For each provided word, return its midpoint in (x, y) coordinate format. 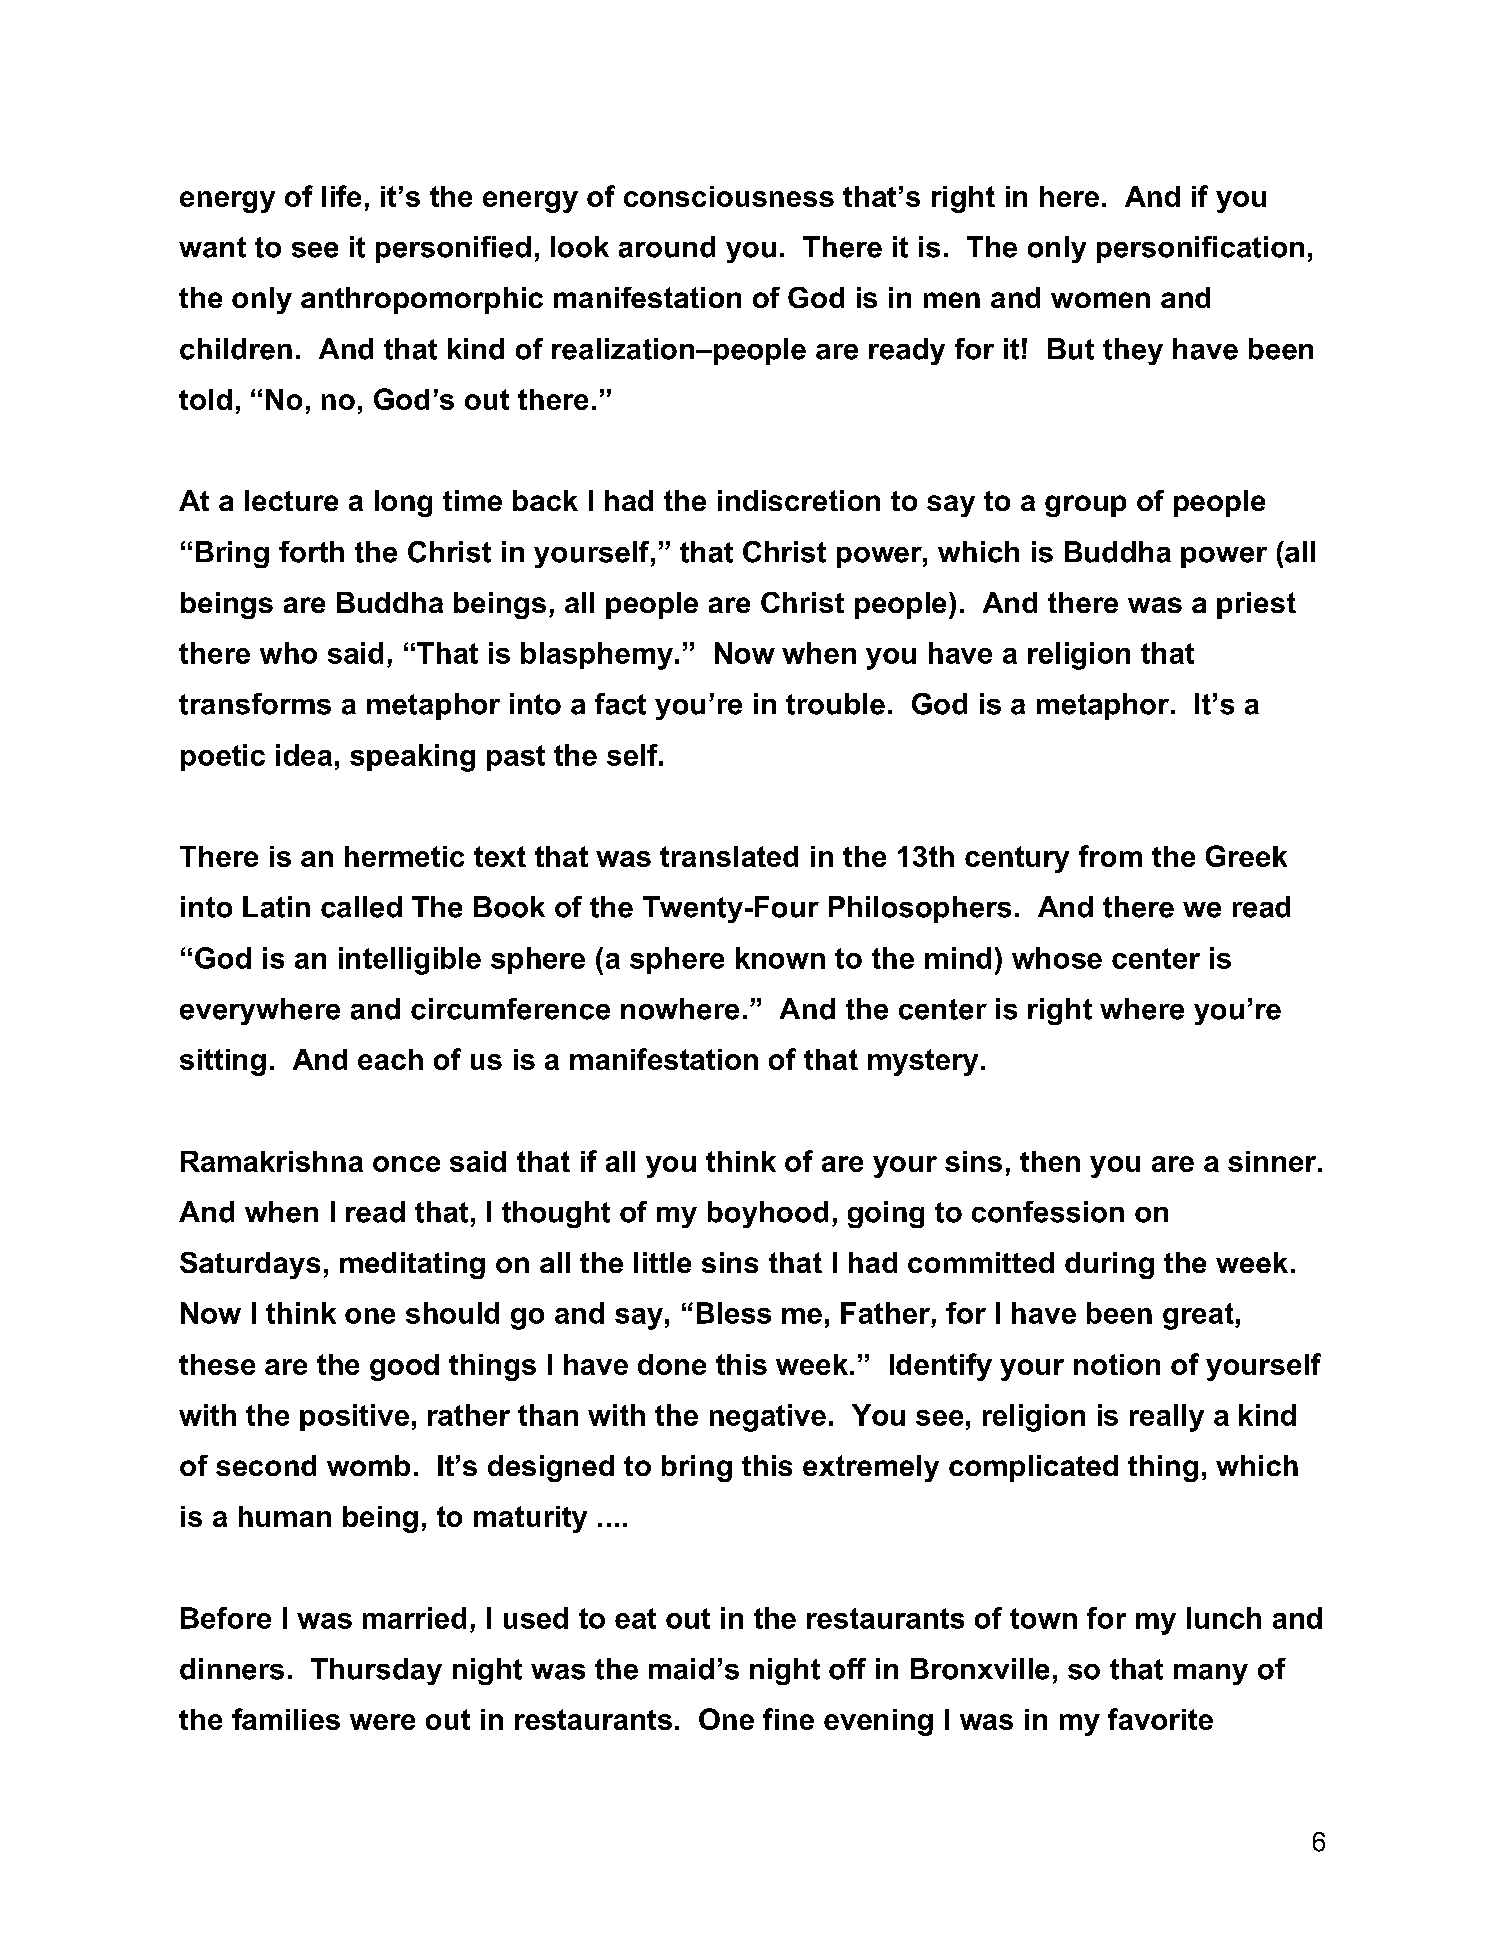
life (341, 196)
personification (1200, 249)
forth (311, 552)
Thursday (376, 1671)
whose (1057, 958)
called (361, 907)
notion (1117, 1364)
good (404, 1367)
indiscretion (799, 500)
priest (1256, 605)
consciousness (729, 196)
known (780, 958)
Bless (734, 1313)
